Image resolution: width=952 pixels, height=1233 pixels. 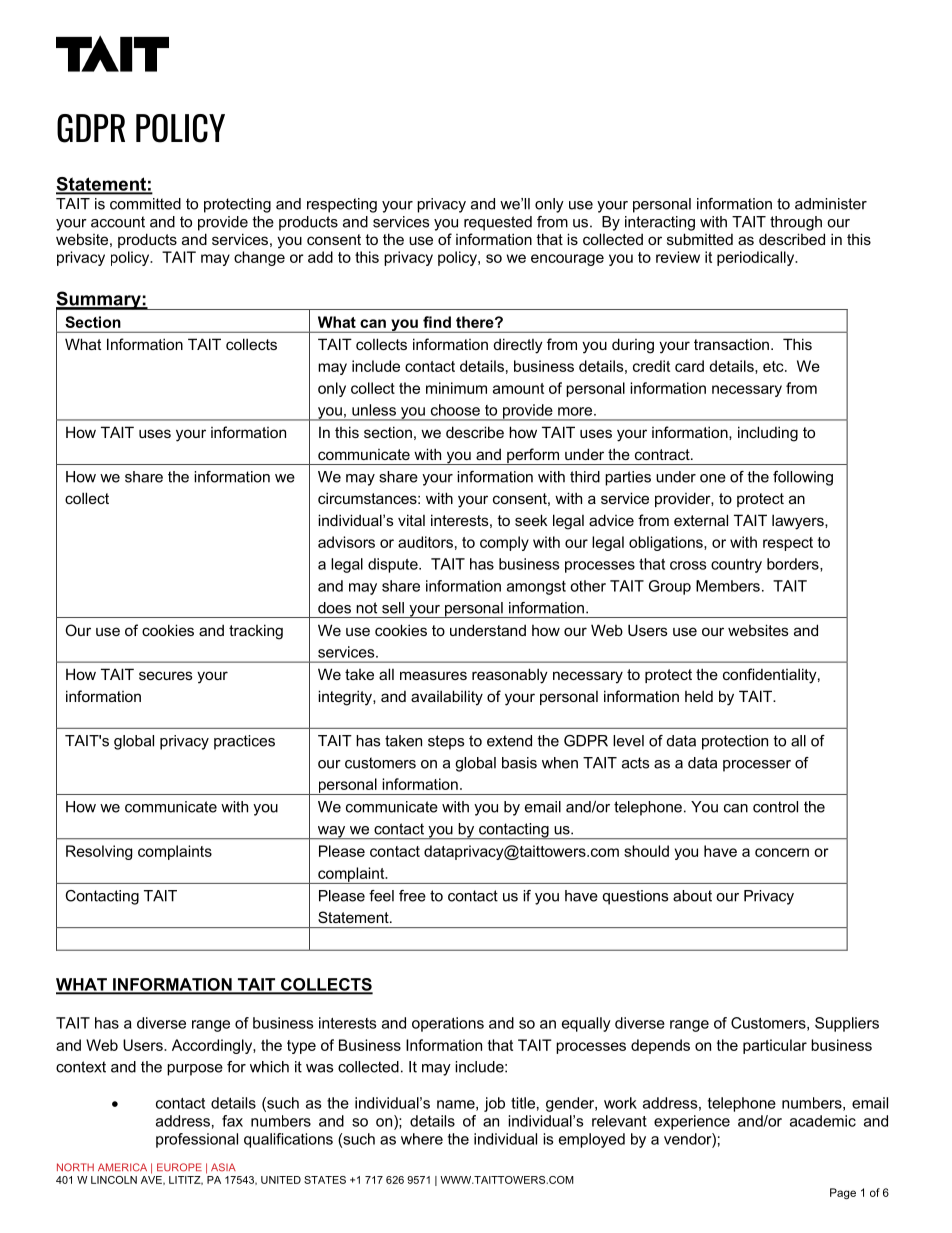 I want to click on availability, so click(x=447, y=698).
